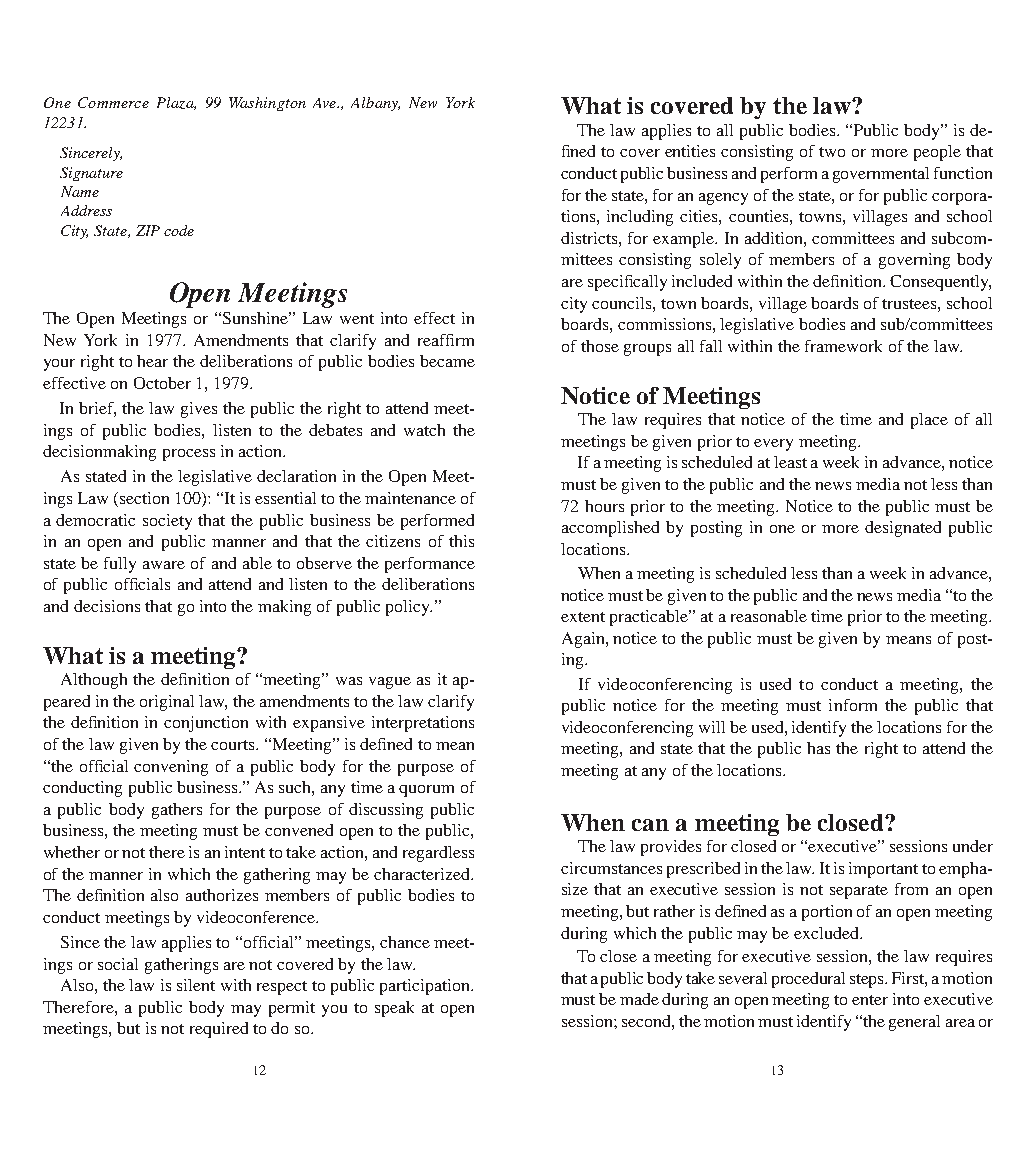  What do you see at coordinates (113, 102) in the screenshot?
I see `Commerce` at bounding box center [113, 102].
